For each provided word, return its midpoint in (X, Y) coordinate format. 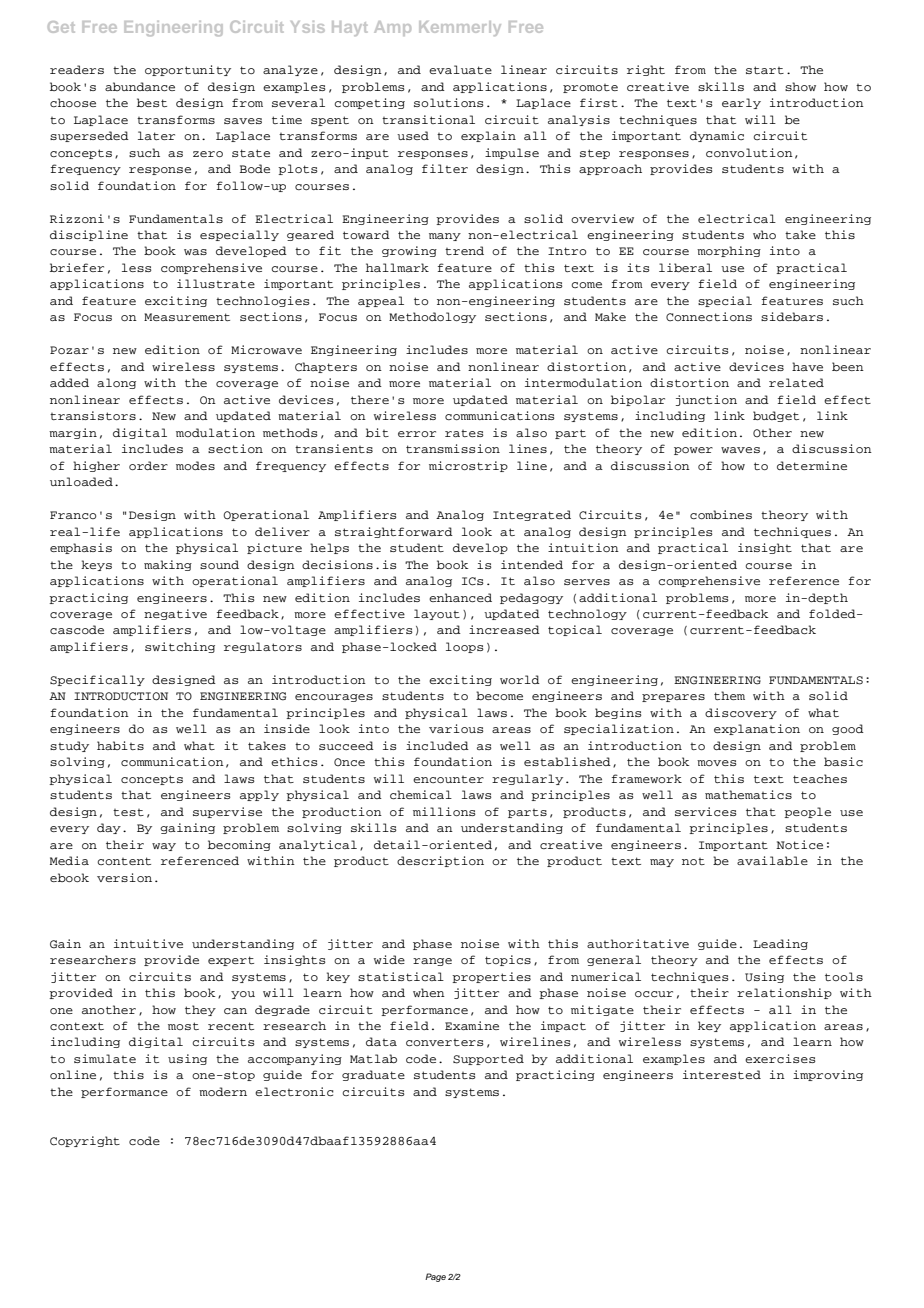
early (741, 103)
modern (223, 1091)
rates (464, 433)
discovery (741, 713)
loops (465, 647)
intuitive (148, 943)
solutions (449, 102)
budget (776, 416)
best (152, 102)
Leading (780, 944)
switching (180, 647)
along (116, 383)
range (432, 962)
